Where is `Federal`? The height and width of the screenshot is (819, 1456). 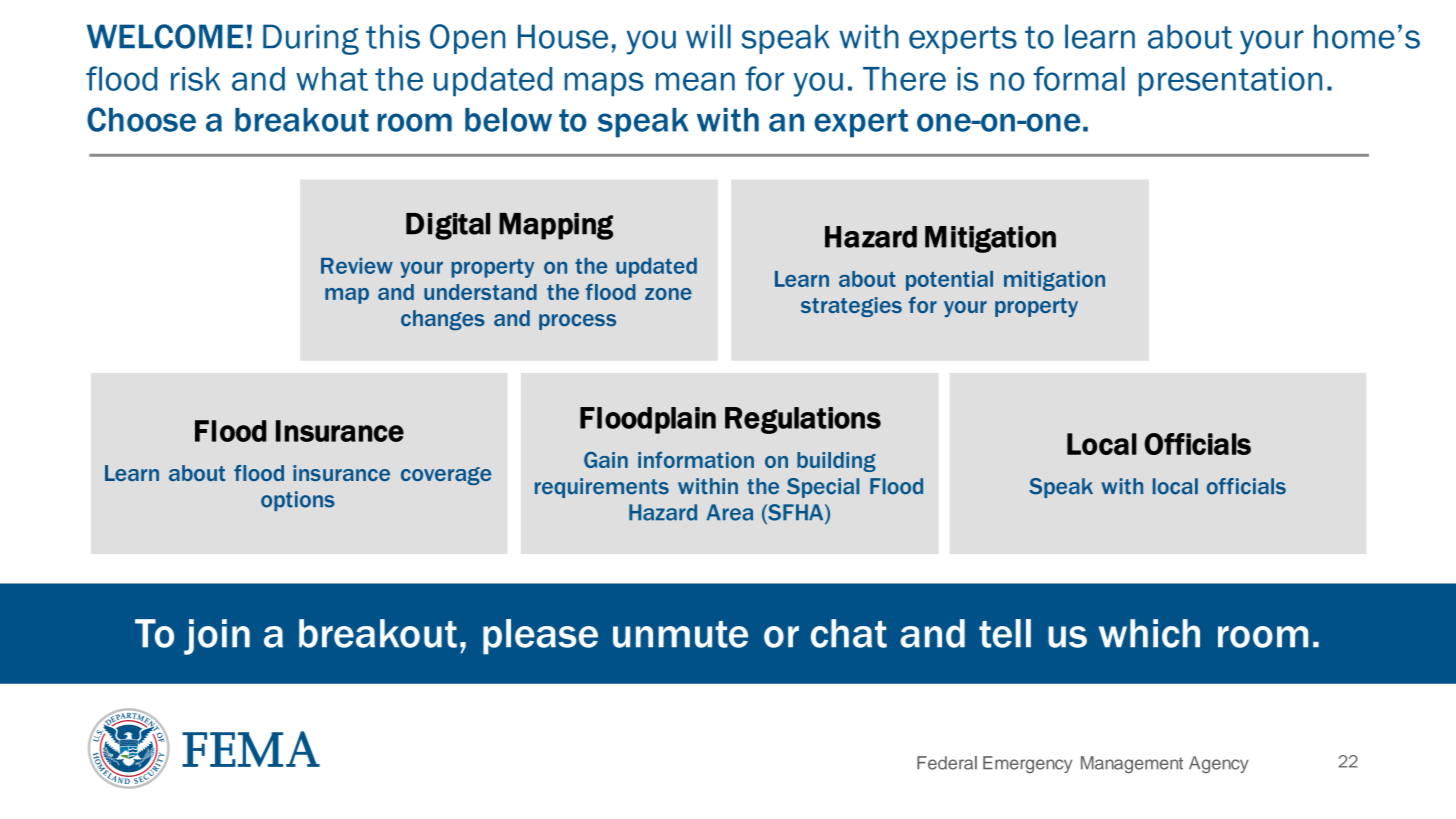
Federal is located at coordinates (947, 763).
